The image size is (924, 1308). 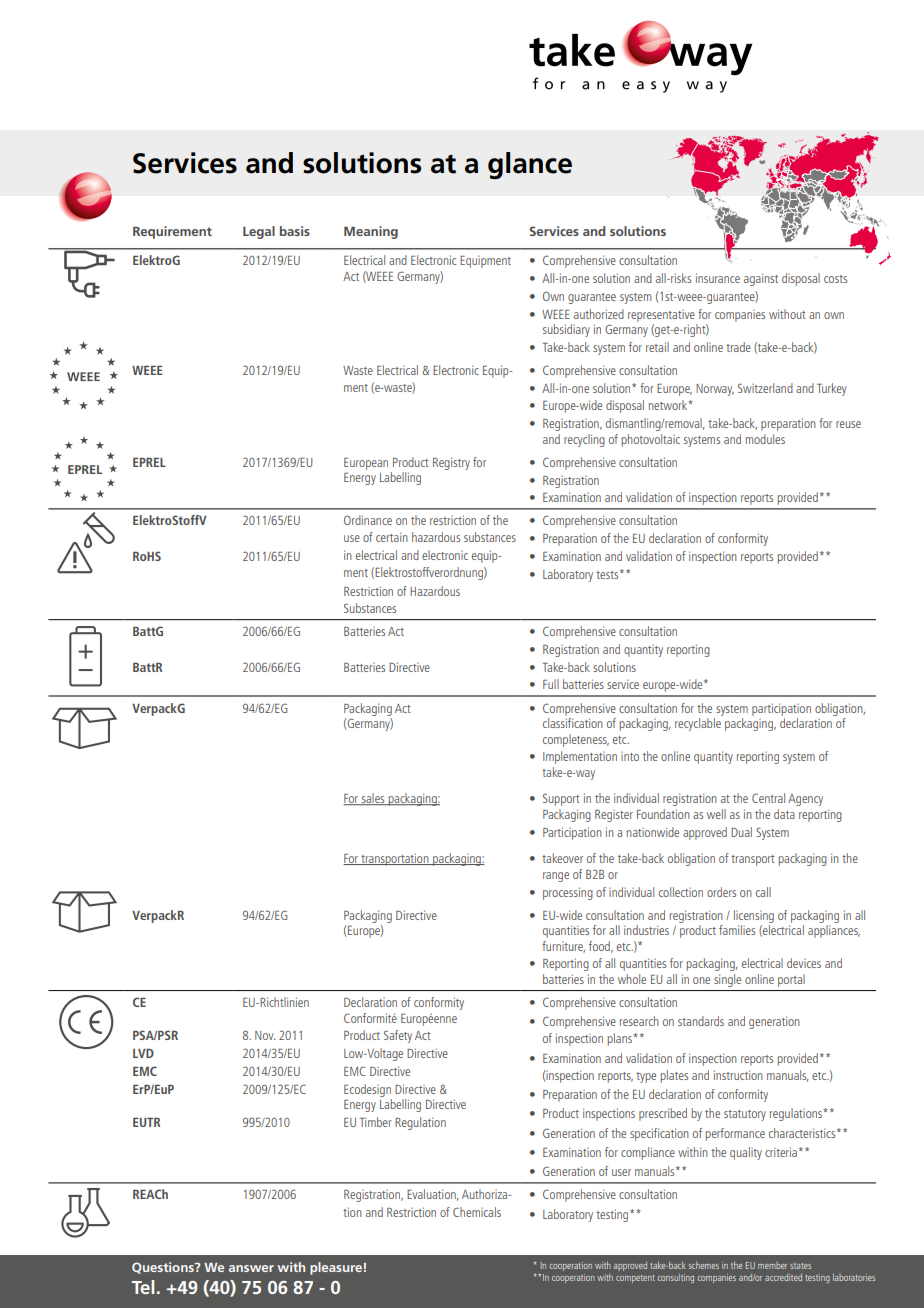 I want to click on Nov, so click(x=265, y=1035).
